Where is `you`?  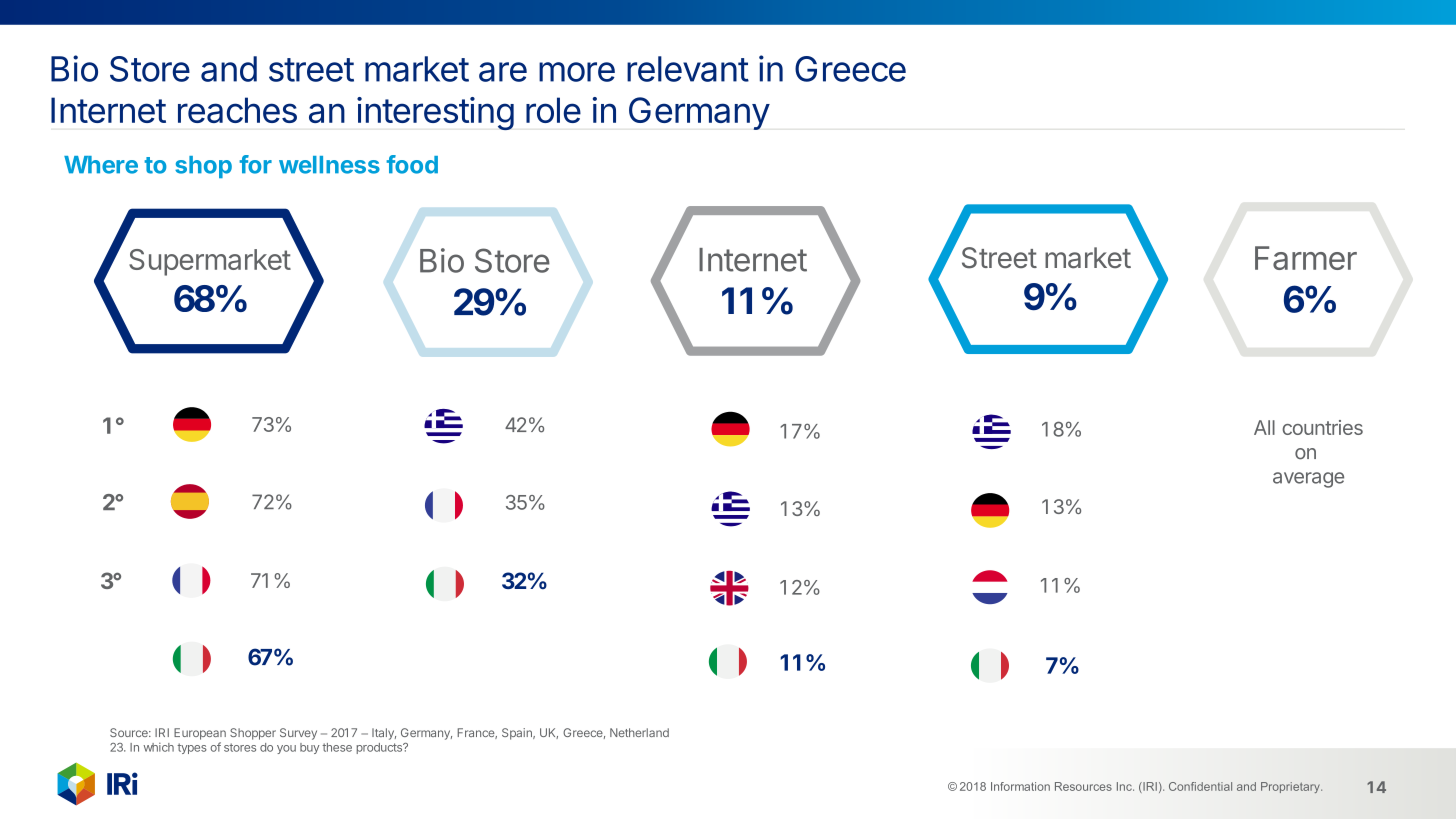 you is located at coordinates (286, 749).
